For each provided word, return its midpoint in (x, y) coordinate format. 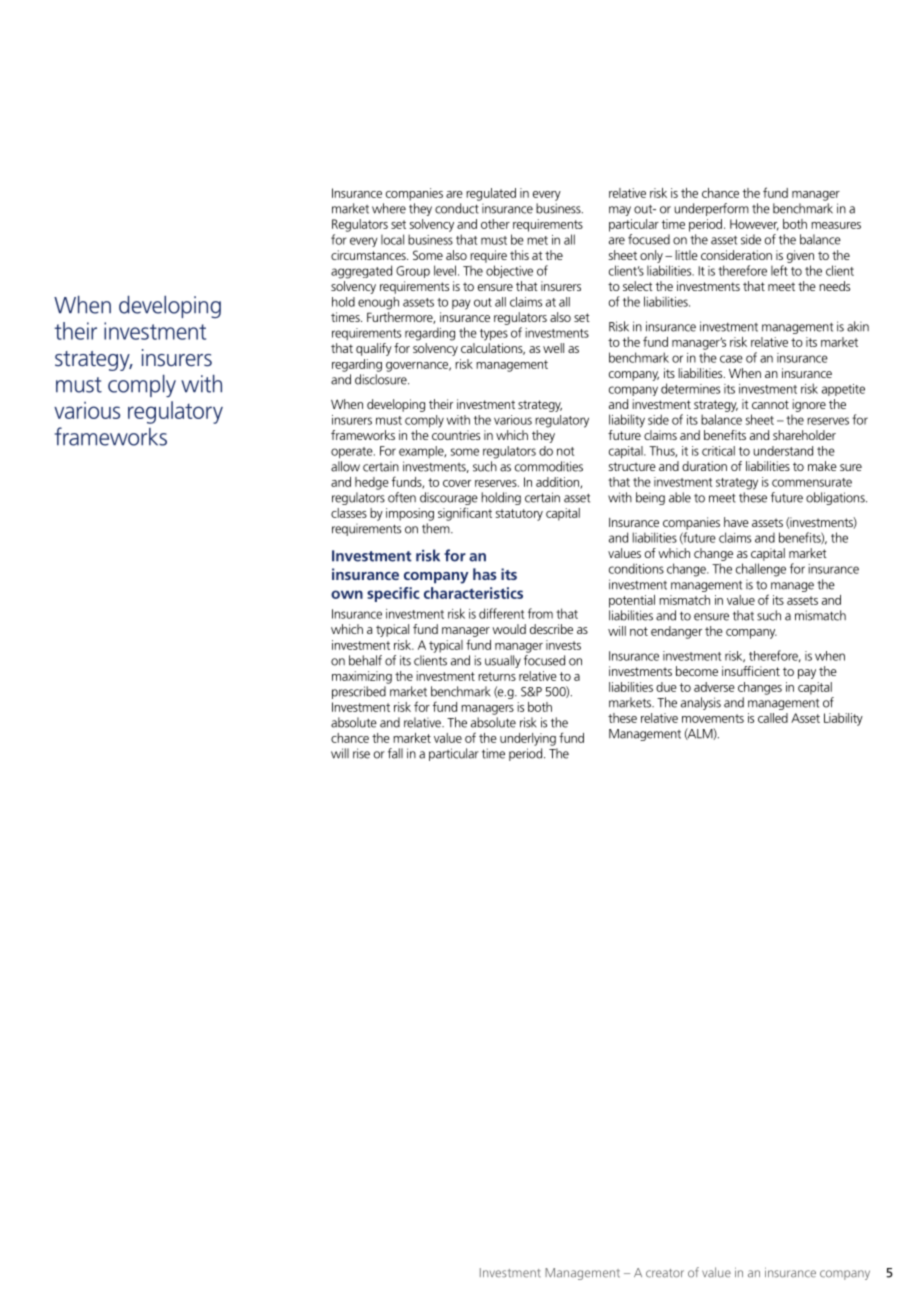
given (800, 256)
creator (665, 1273)
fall (395, 753)
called (773, 718)
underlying (528, 739)
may (620, 211)
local (392, 239)
